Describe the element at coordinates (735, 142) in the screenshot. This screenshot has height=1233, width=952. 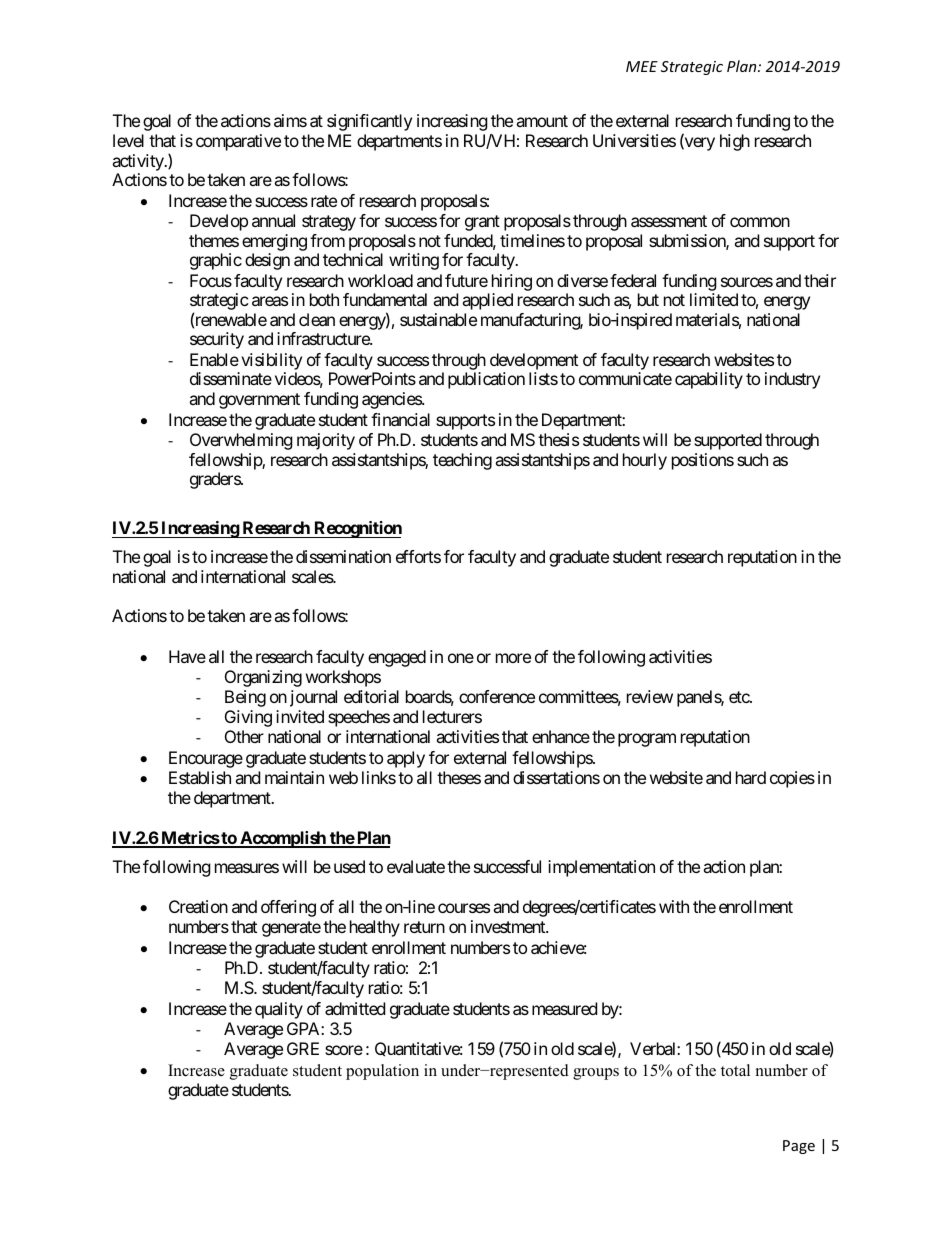
I see `high` at that location.
